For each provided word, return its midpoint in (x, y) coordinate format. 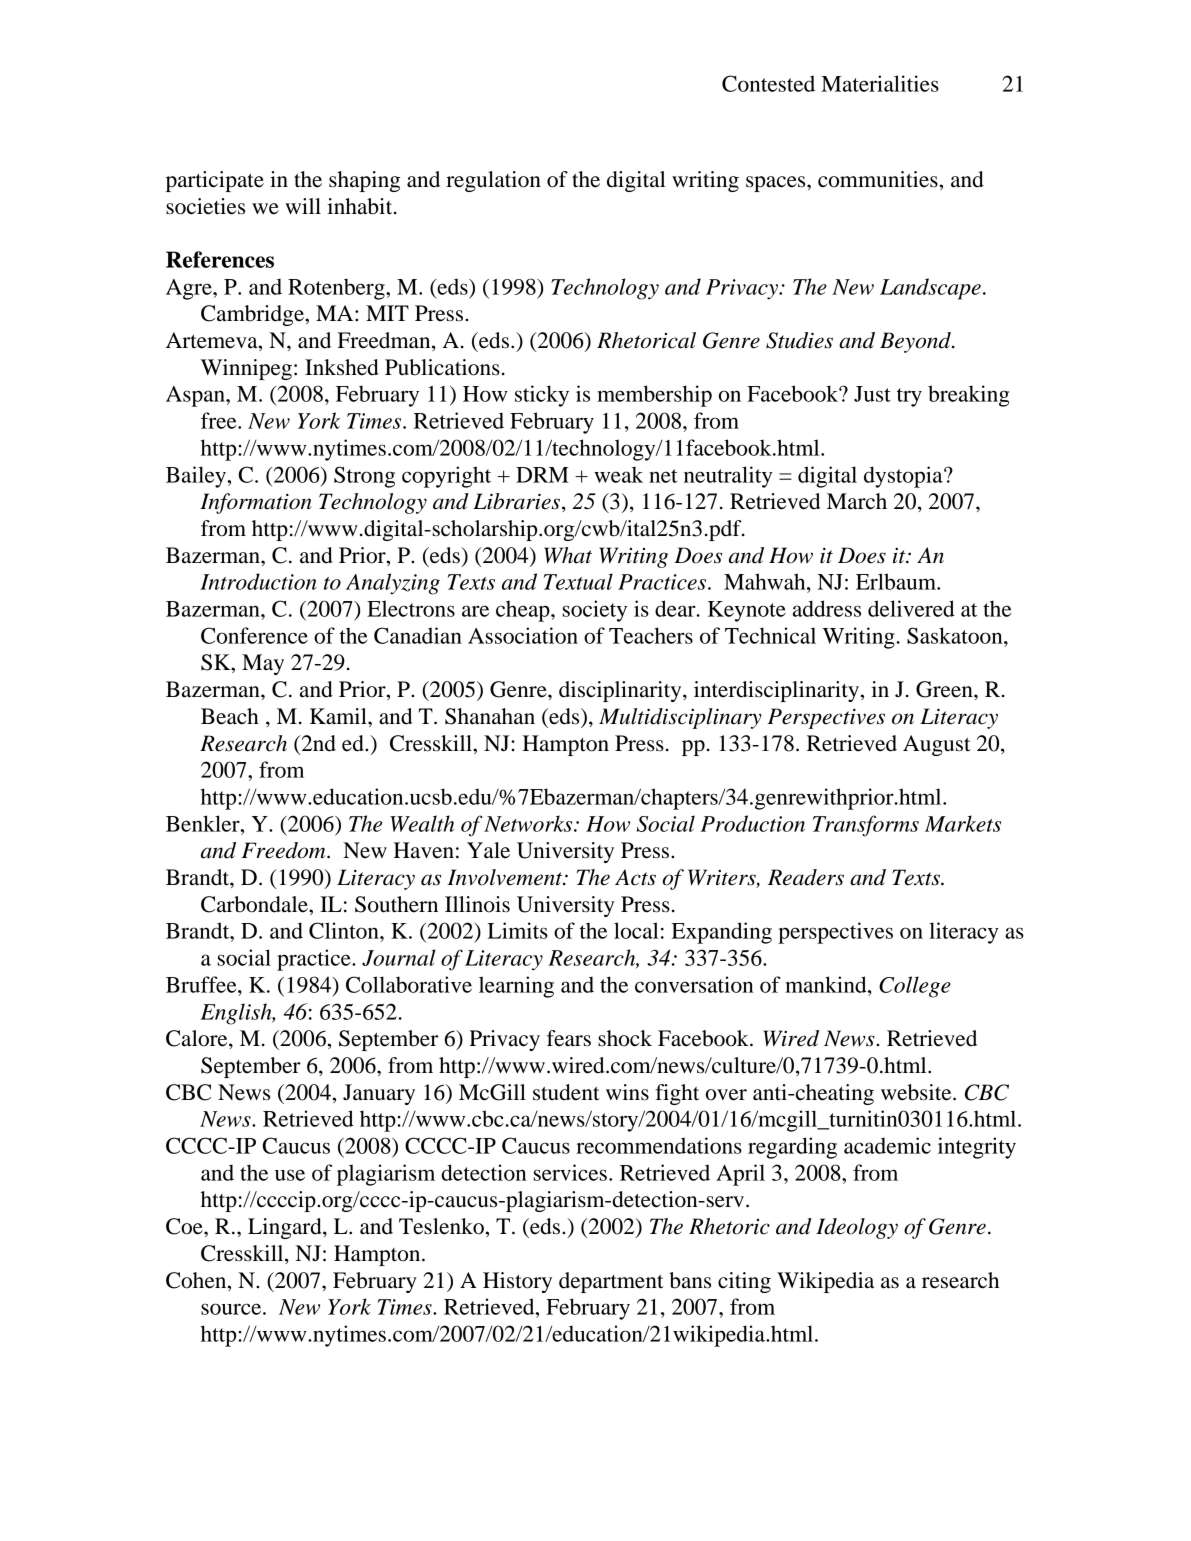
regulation (493, 181)
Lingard (286, 1228)
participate (215, 181)
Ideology (857, 1228)
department (611, 1282)
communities (878, 179)
